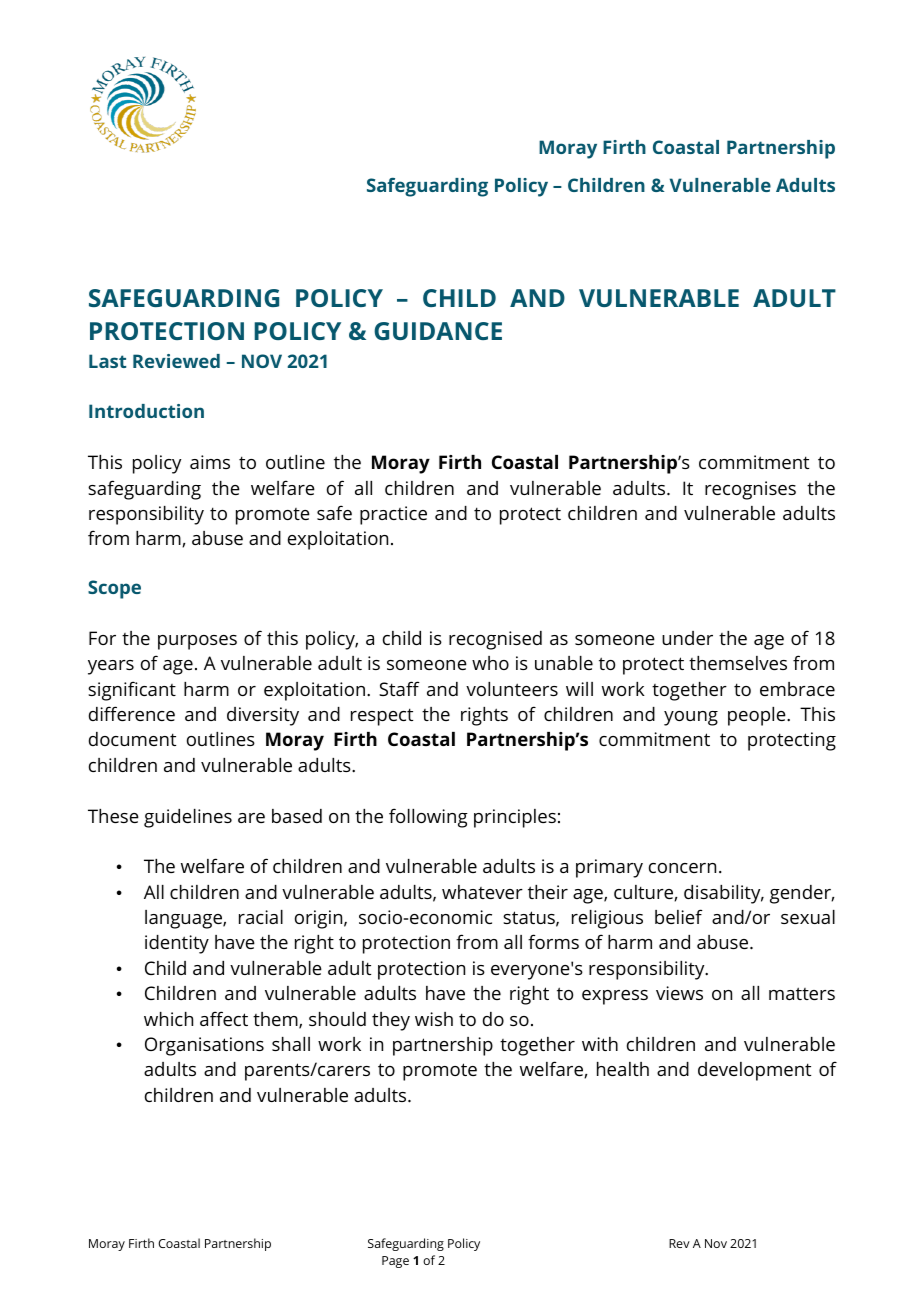  I want to click on belief, so click(679, 916).
